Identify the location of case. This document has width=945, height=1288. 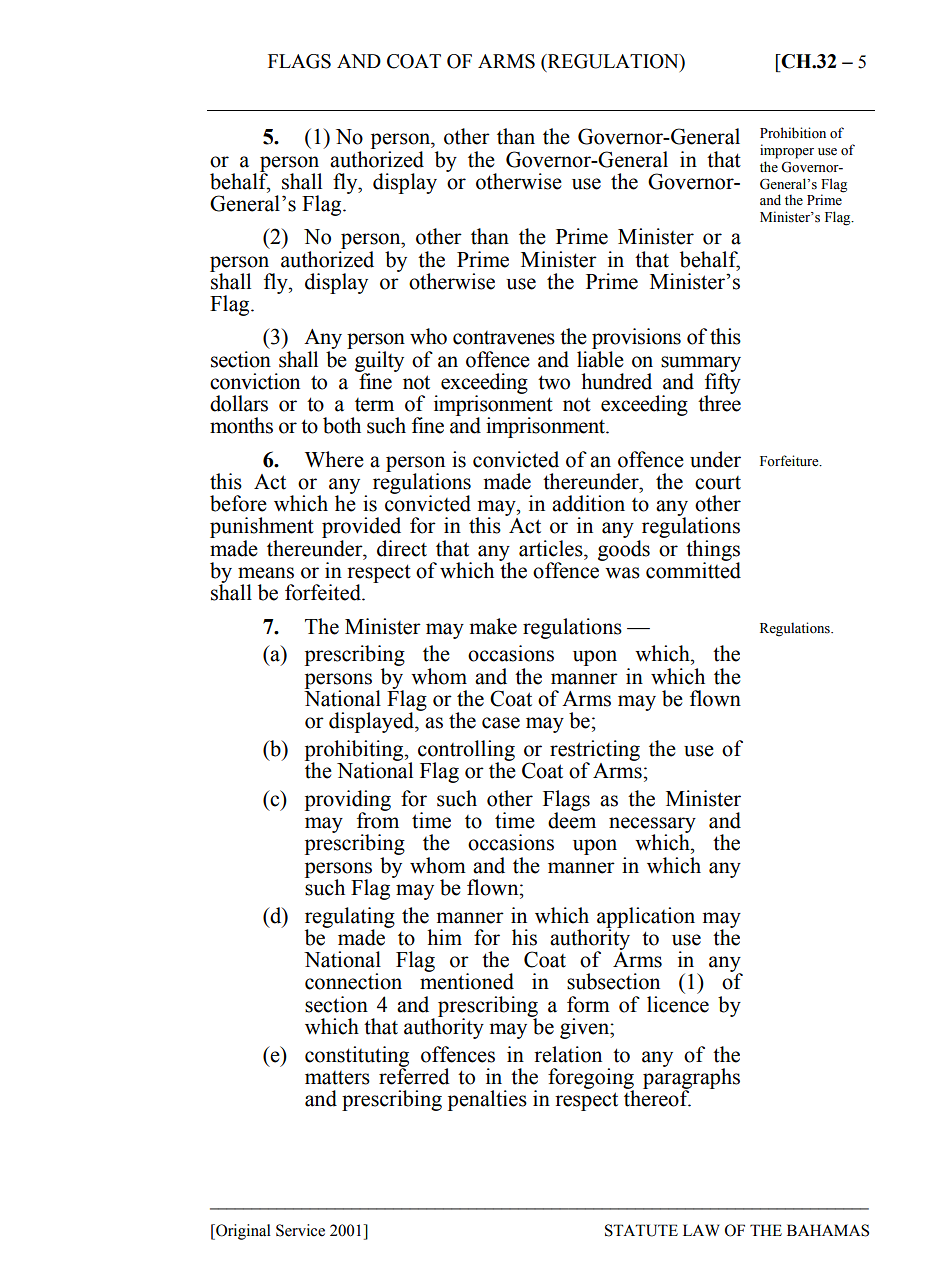
(501, 723).
